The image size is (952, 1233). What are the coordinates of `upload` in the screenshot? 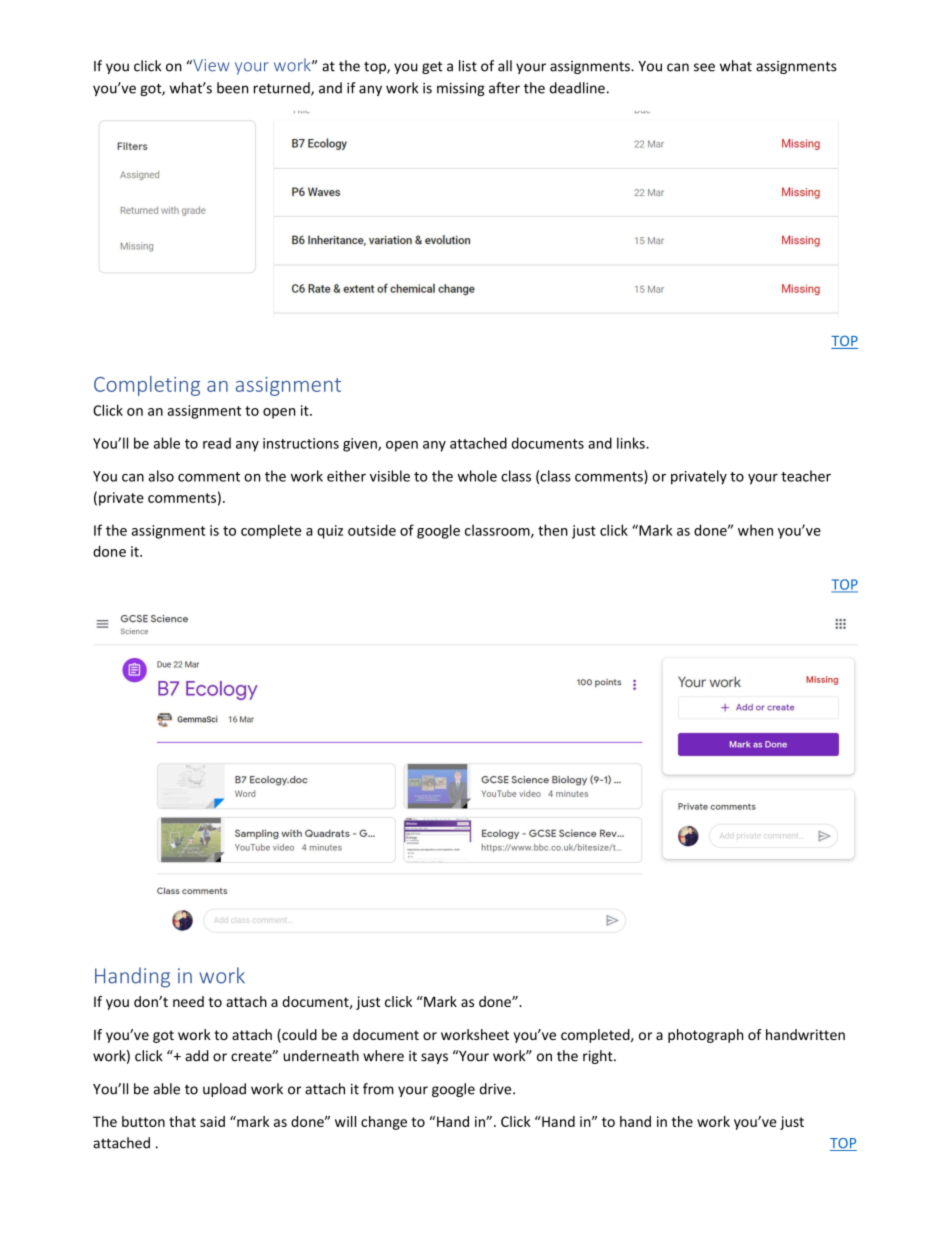 It's located at (224, 1090).
